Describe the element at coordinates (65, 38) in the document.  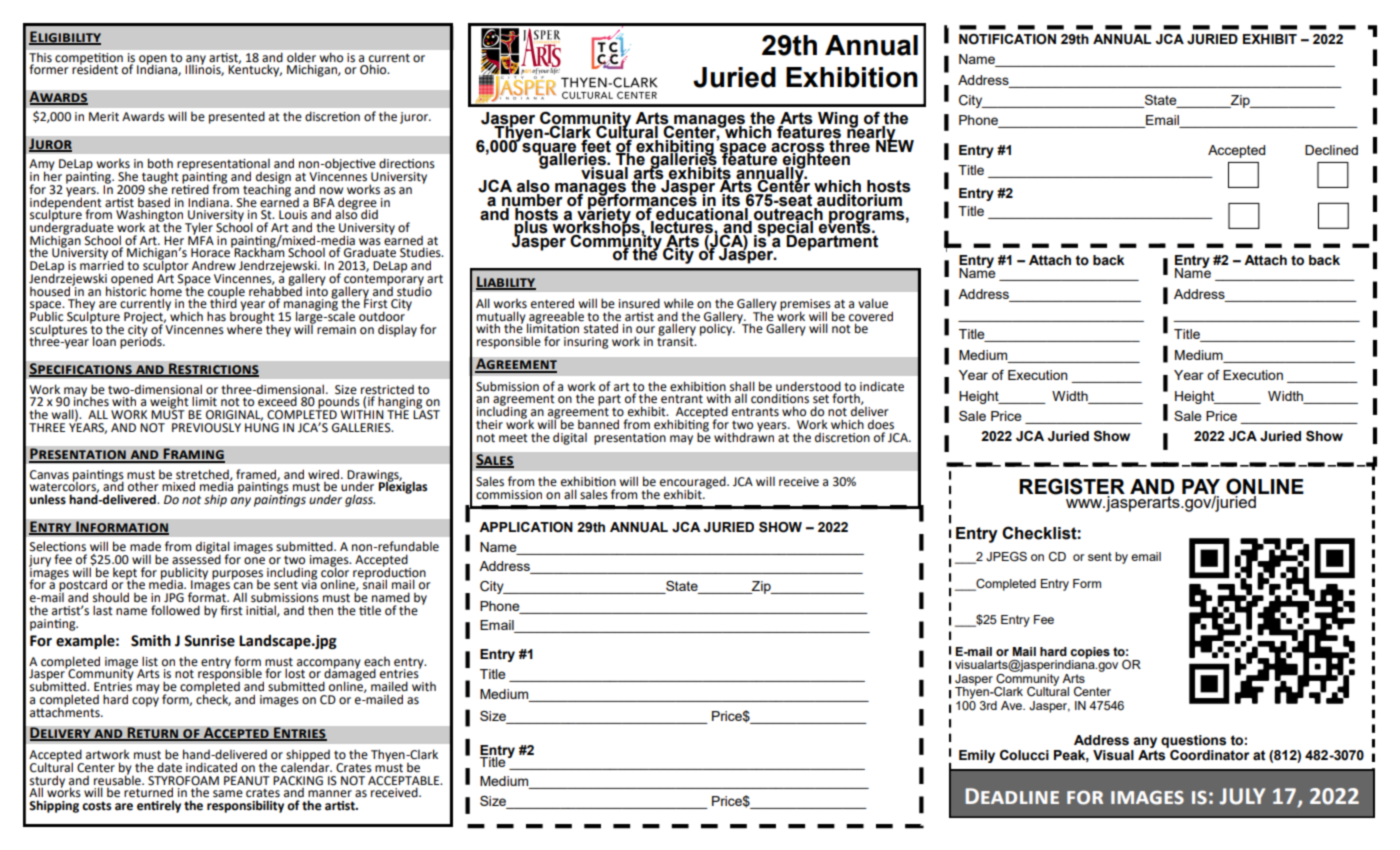
I see `Eligibility` at that location.
